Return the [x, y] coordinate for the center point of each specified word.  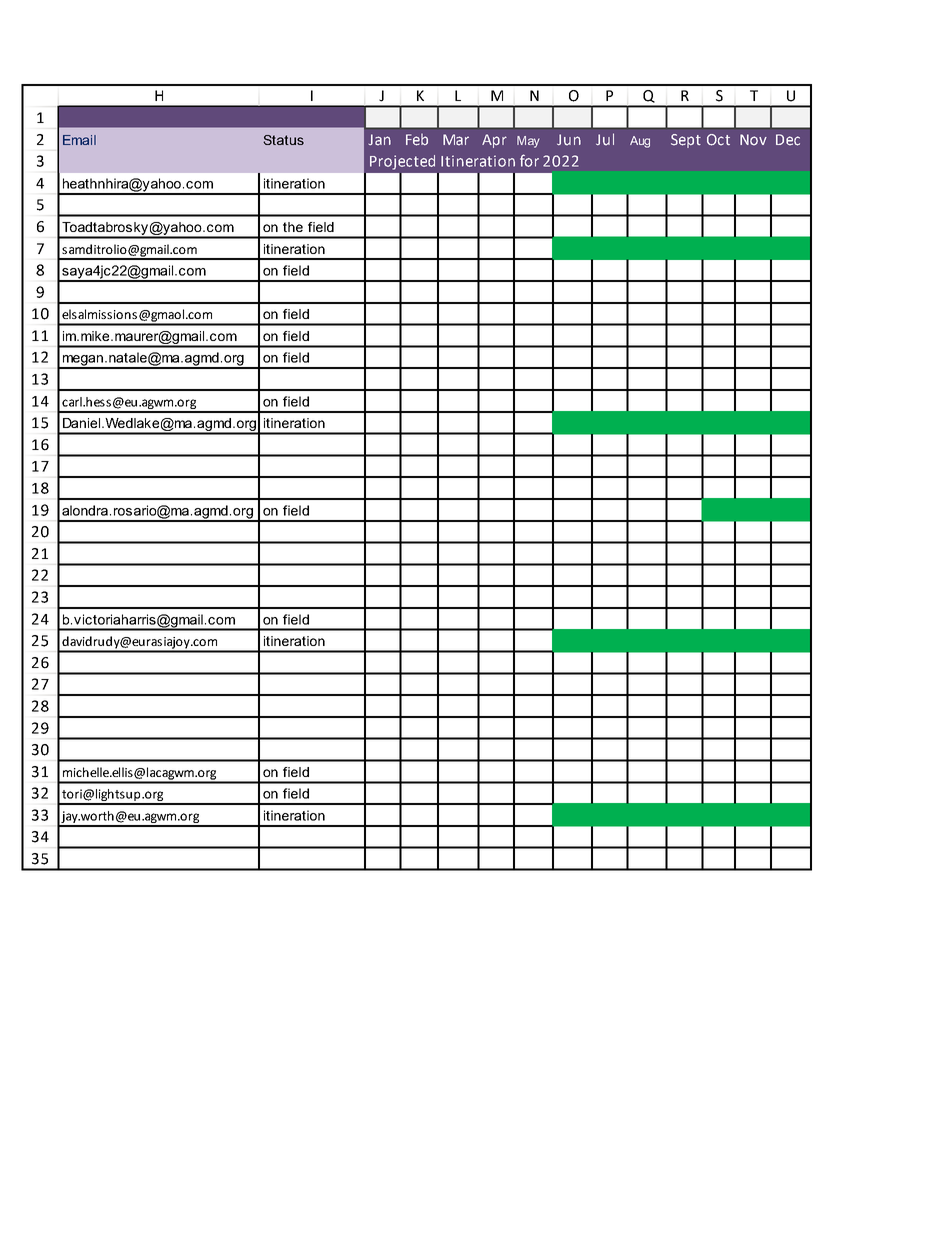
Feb [417, 140]
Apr [494, 141]
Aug [640, 142]
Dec [788, 140]
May [528, 142]
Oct [718, 140]
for [529, 160]
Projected [402, 162]
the [293, 227]
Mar [456, 140]
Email [79, 140]
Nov [753, 140]
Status [283, 140]
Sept [686, 141]
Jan [380, 140]
